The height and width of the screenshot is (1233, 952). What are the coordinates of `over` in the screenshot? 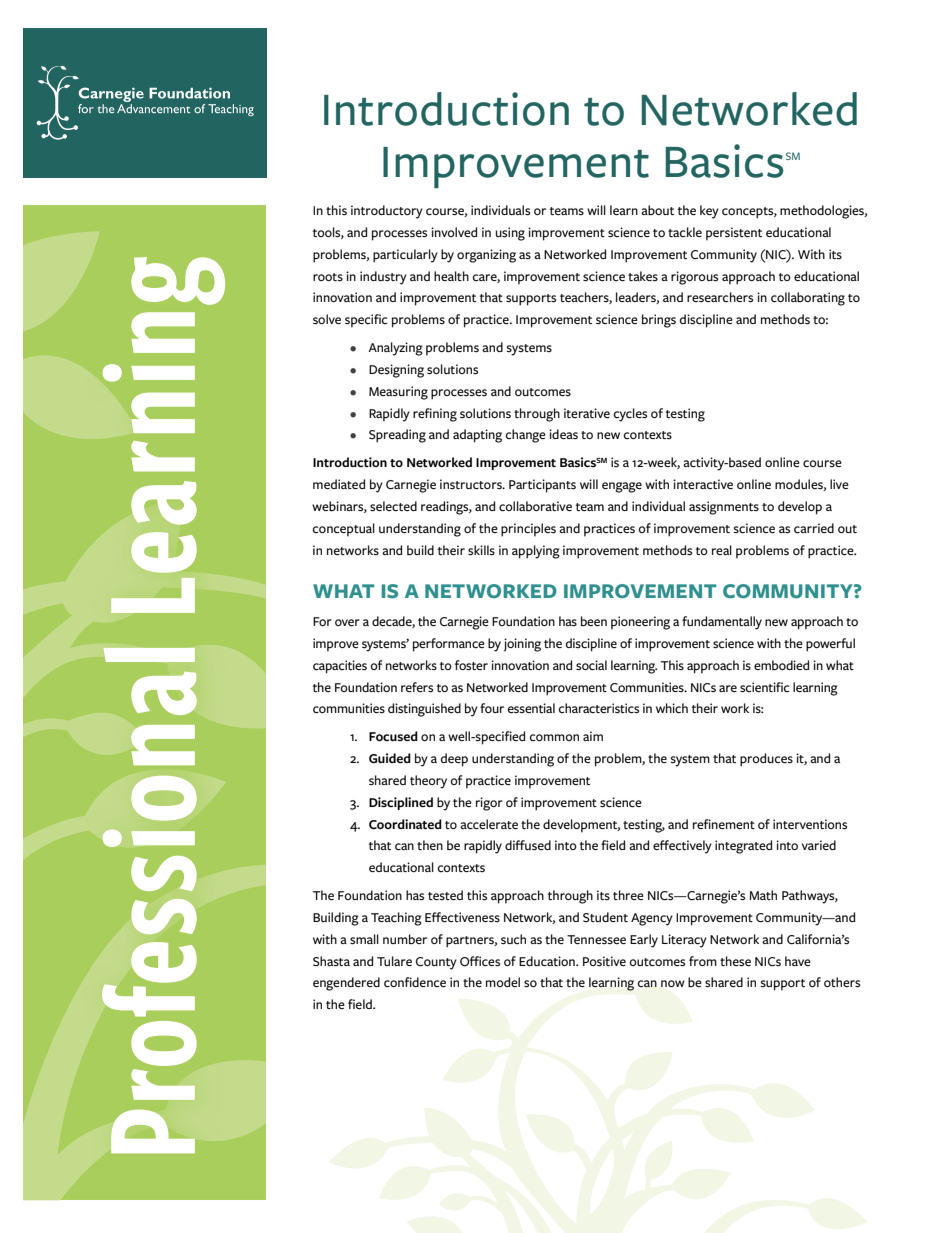 It's located at (347, 622).
